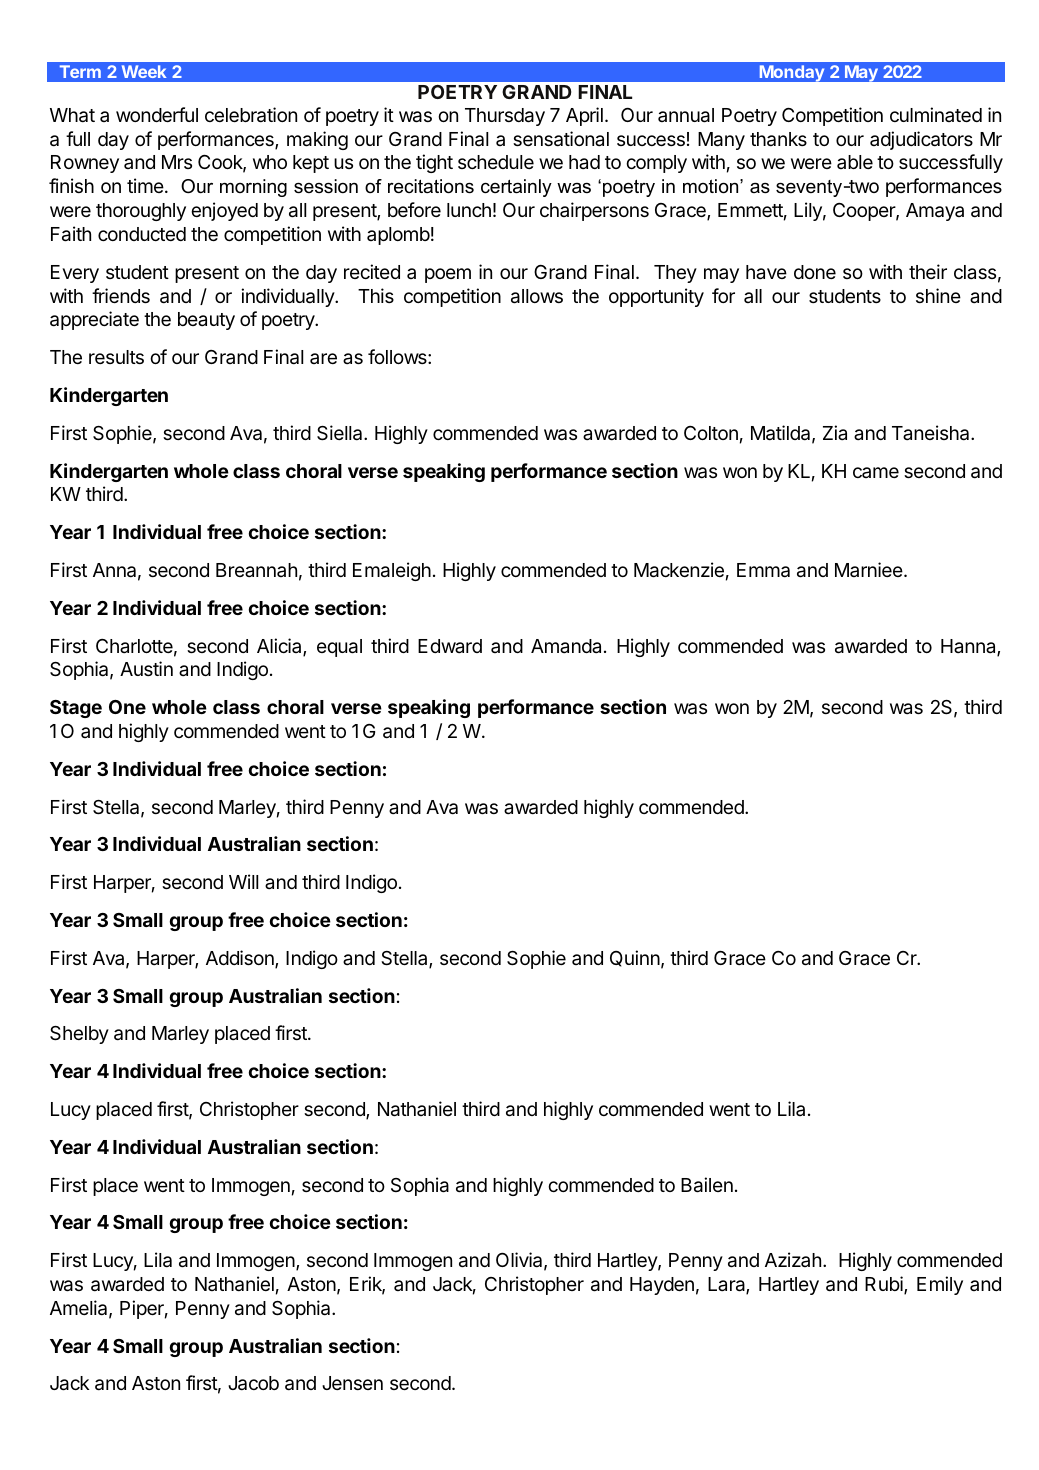  Describe the element at coordinates (496, 162) in the page. I see `schedule` at that location.
